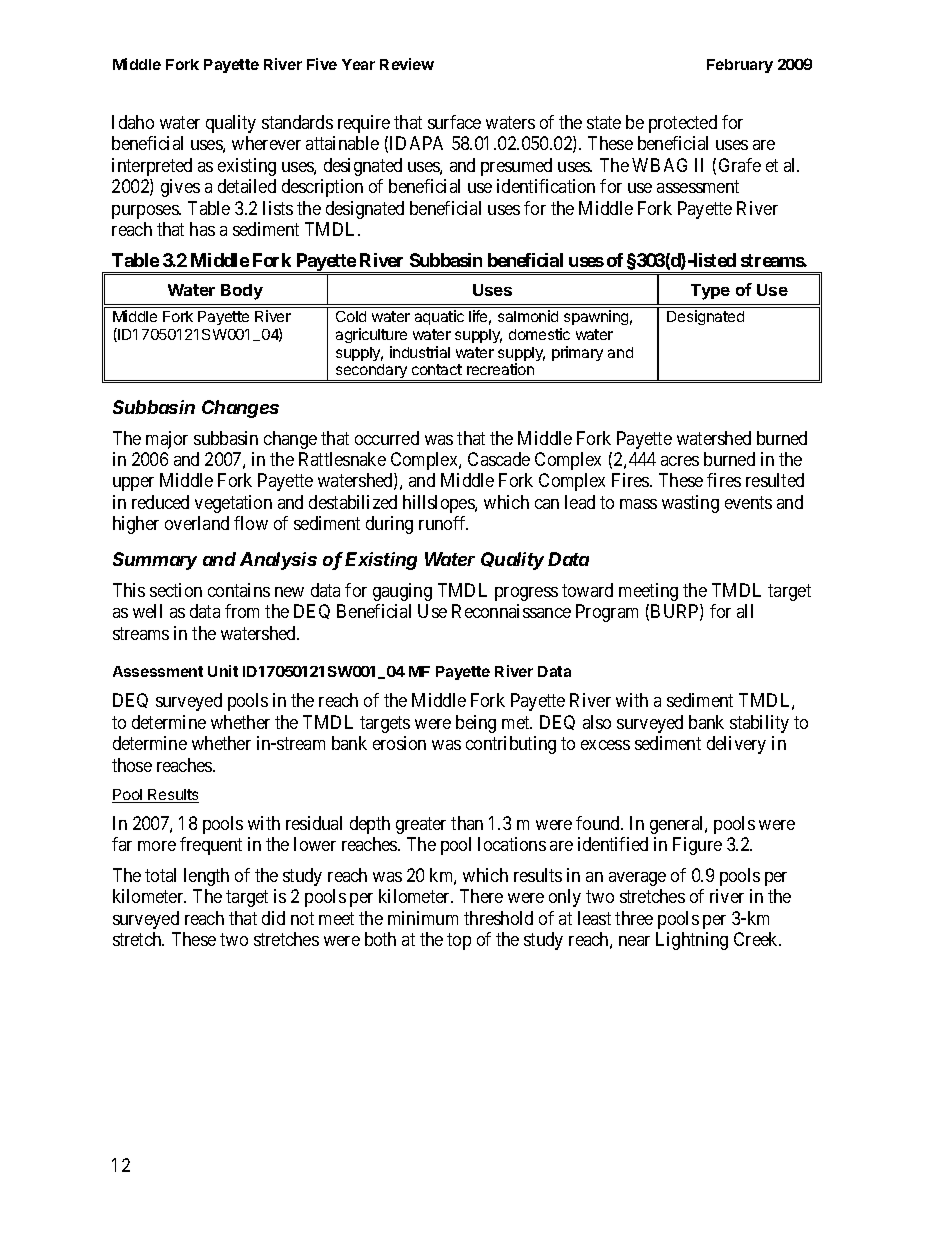  What do you see at coordinates (206, 877) in the page?
I see `length` at bounding box center [206, 877].
